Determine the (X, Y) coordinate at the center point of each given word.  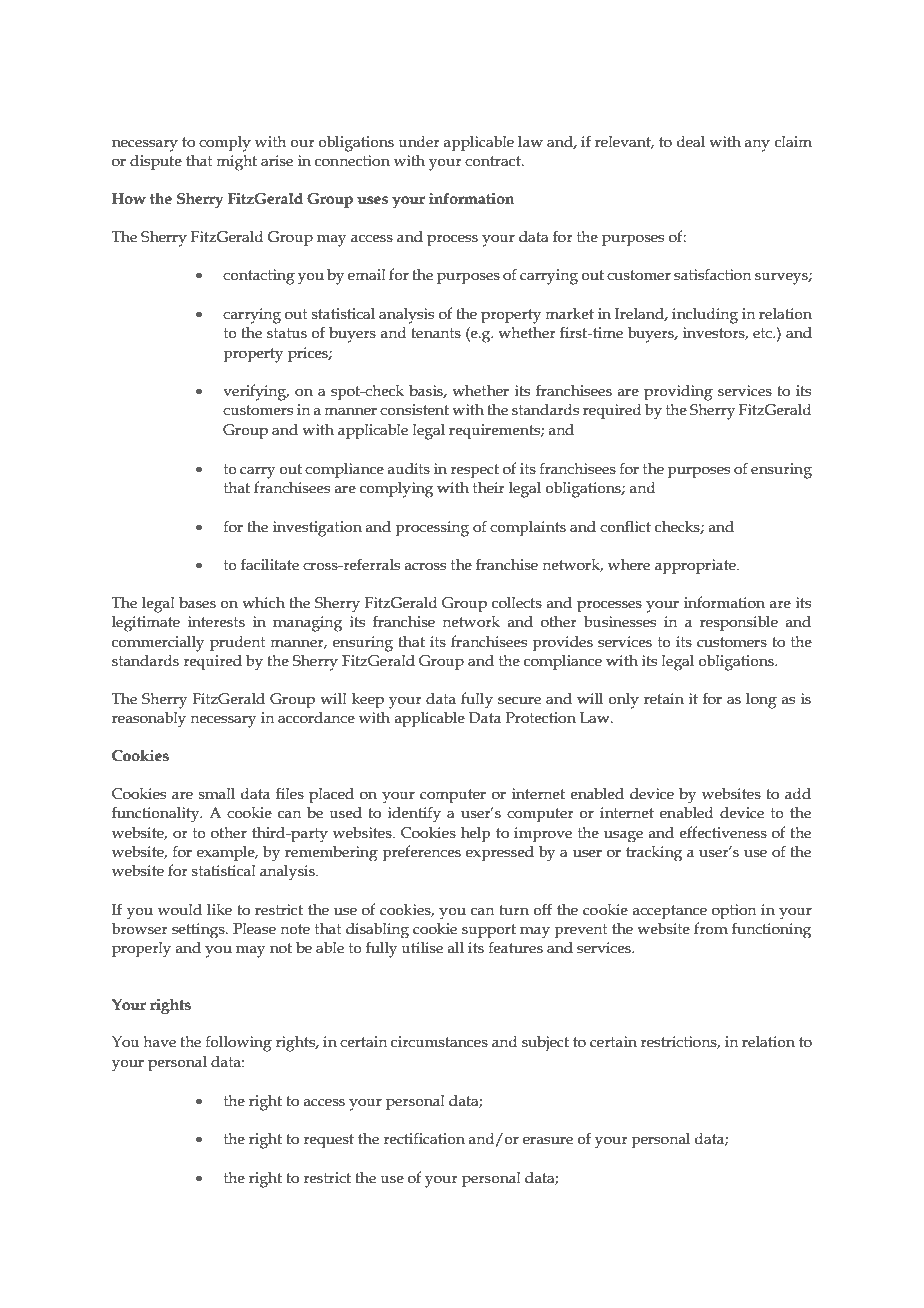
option (734, 911)
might (236, 163)
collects (517, 603)
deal (691, 142)
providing (678, 393)
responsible (739, 623)
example (227, 853)
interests (216, 622)
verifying (256, 392)
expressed (500, 853)
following (238, 1043)
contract (494, 161)
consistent (414, 410)
